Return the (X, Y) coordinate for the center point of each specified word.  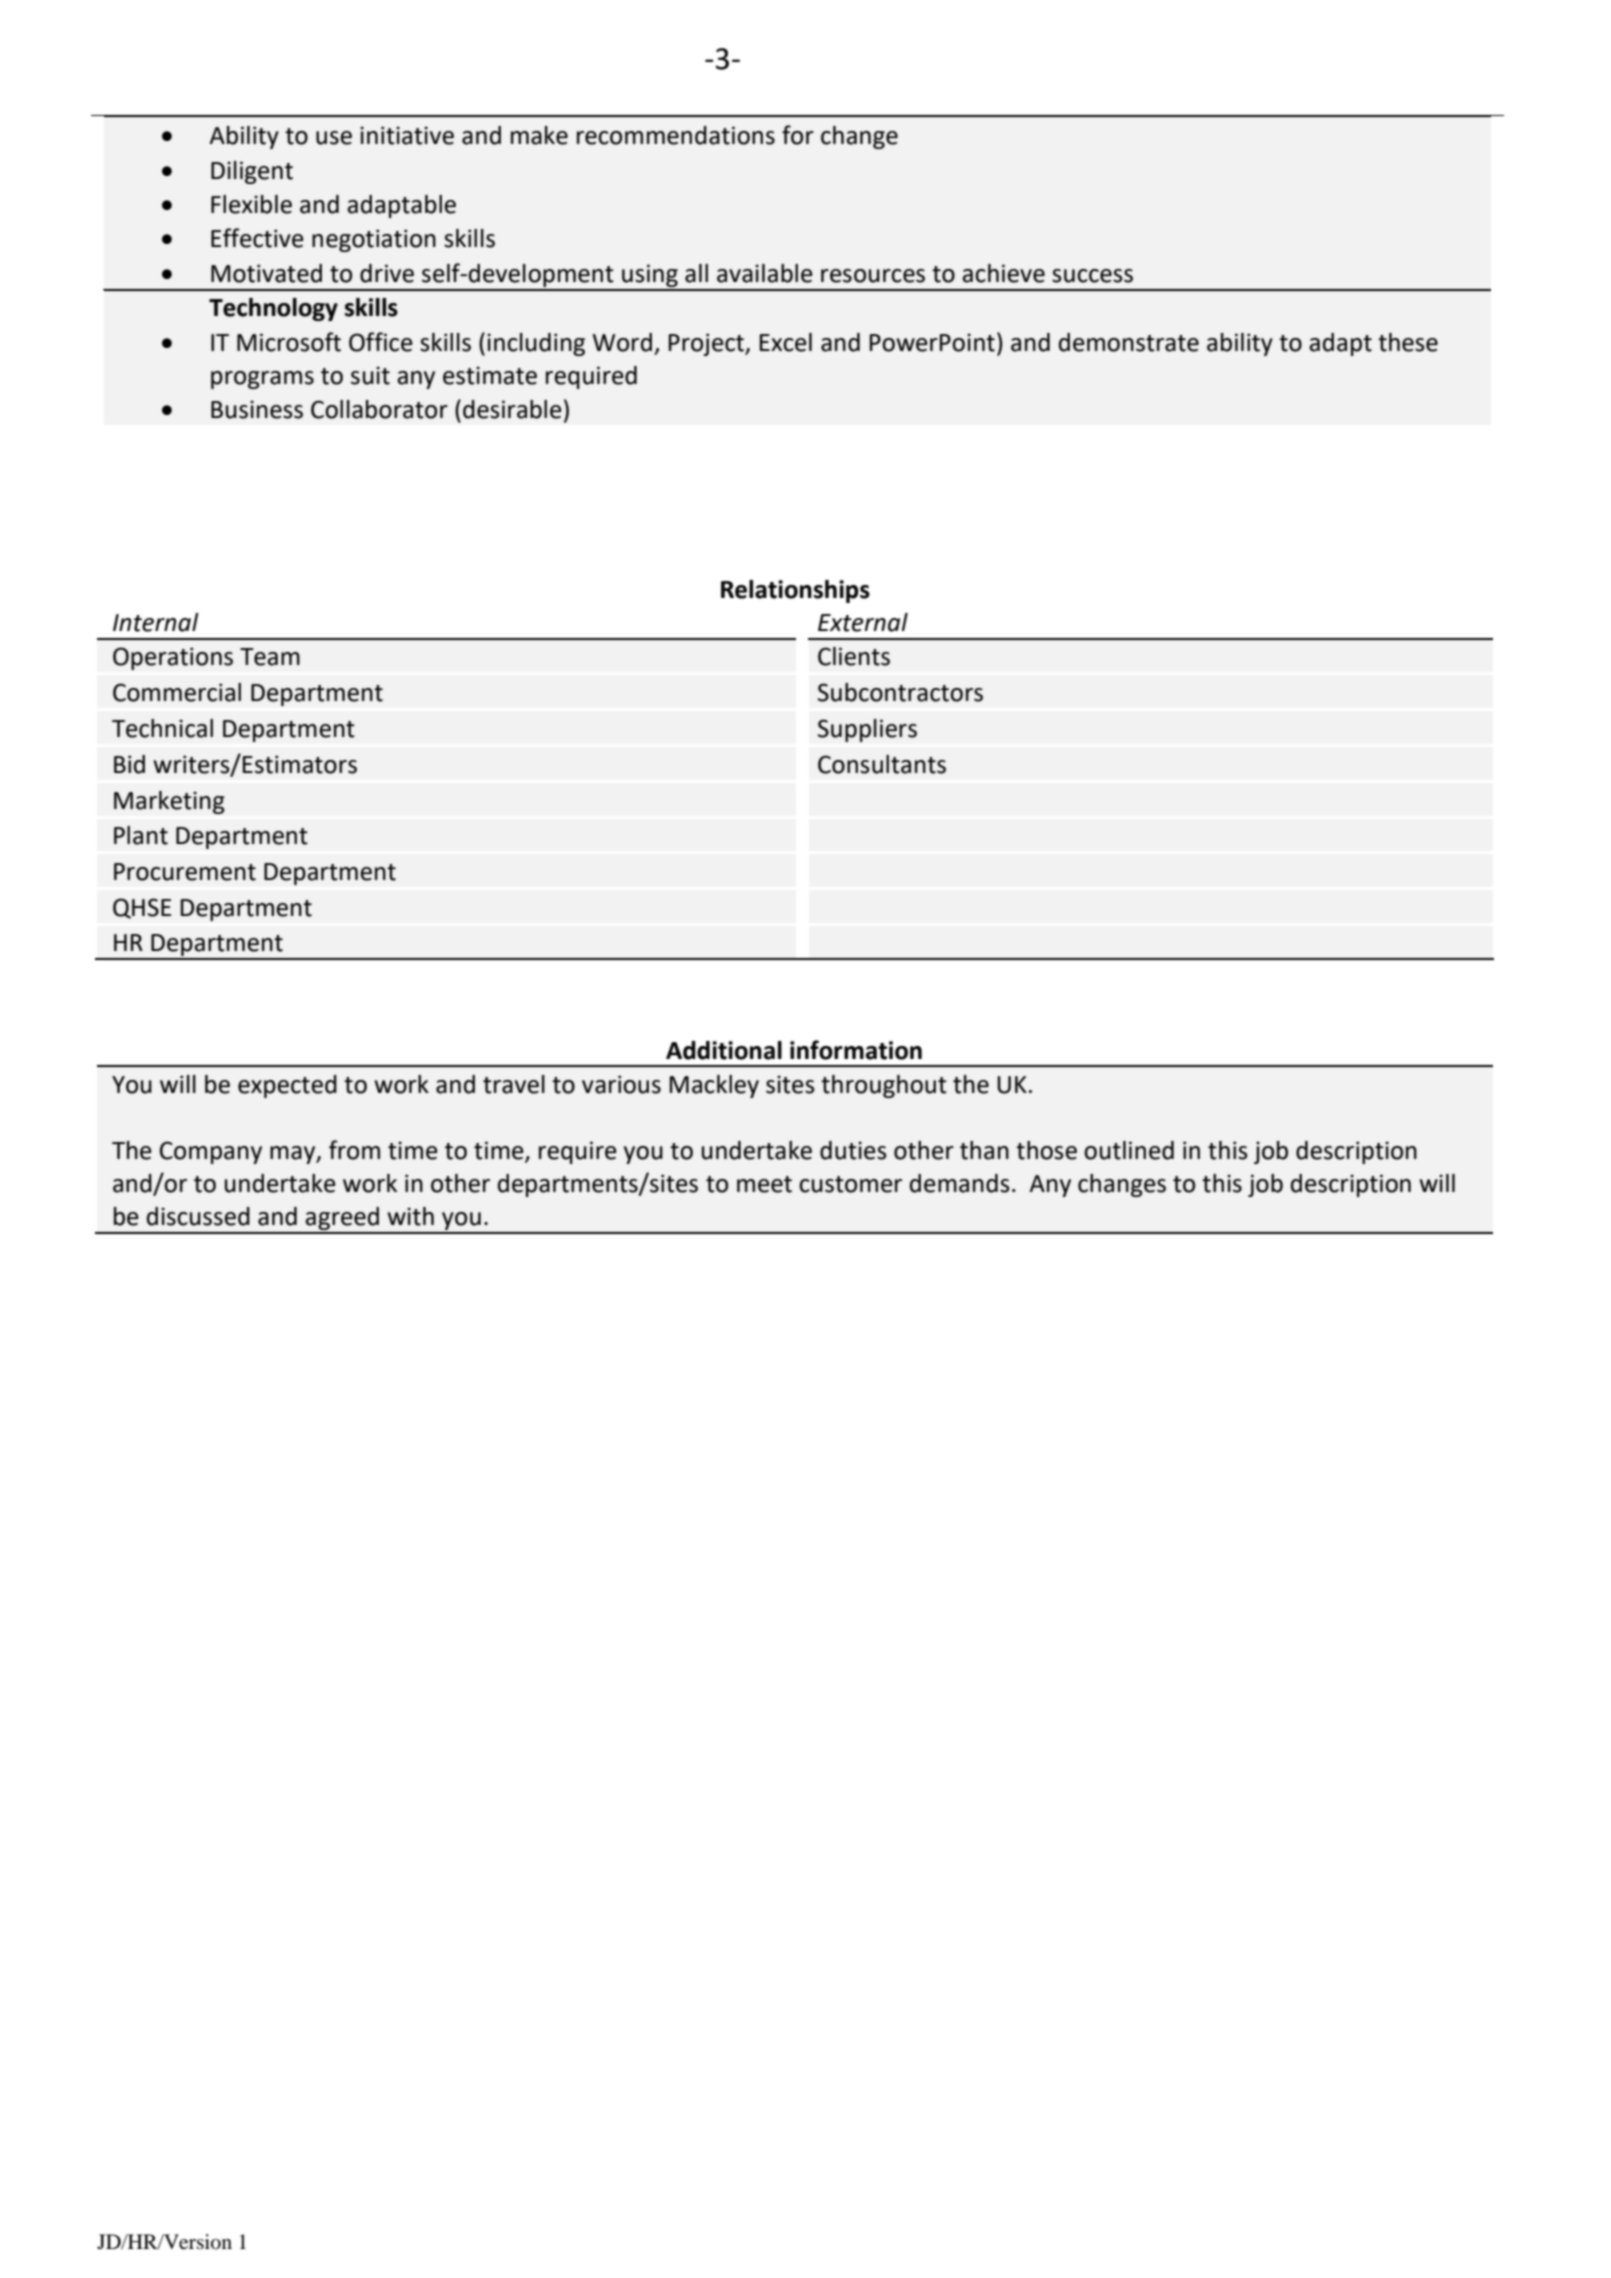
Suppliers (867, 730)
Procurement (185, 872)
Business (257, 409)
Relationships (795, 591)
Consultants (882, 764)
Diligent (252, 172)
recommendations (676, 135)
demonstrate (1129, 342)
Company (211, 1152)
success (1092, 276)
